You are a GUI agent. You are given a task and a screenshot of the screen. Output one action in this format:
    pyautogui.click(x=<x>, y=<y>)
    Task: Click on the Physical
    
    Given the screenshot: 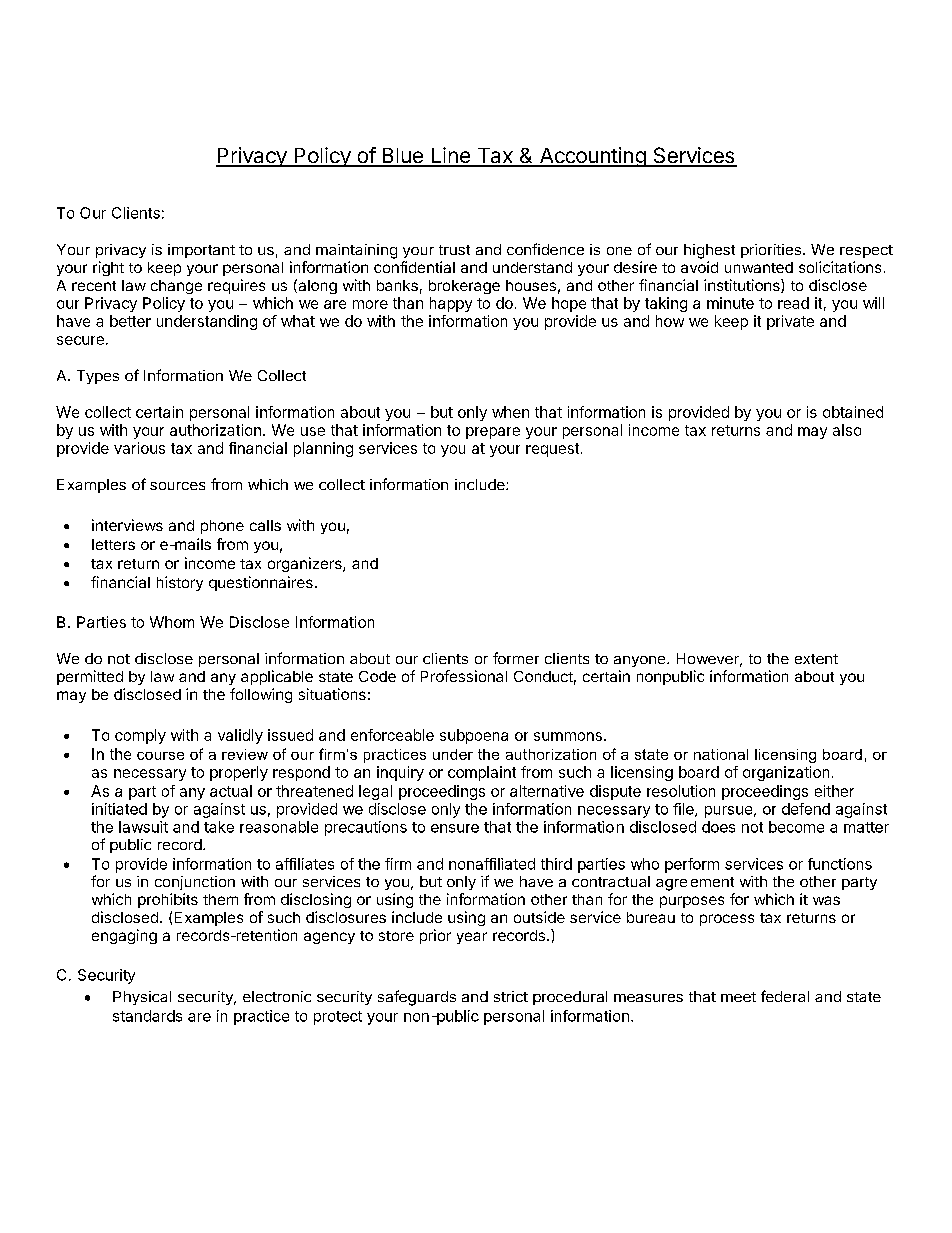 What is the action you would take?
    pyautogui.click(x=142, y=998)
